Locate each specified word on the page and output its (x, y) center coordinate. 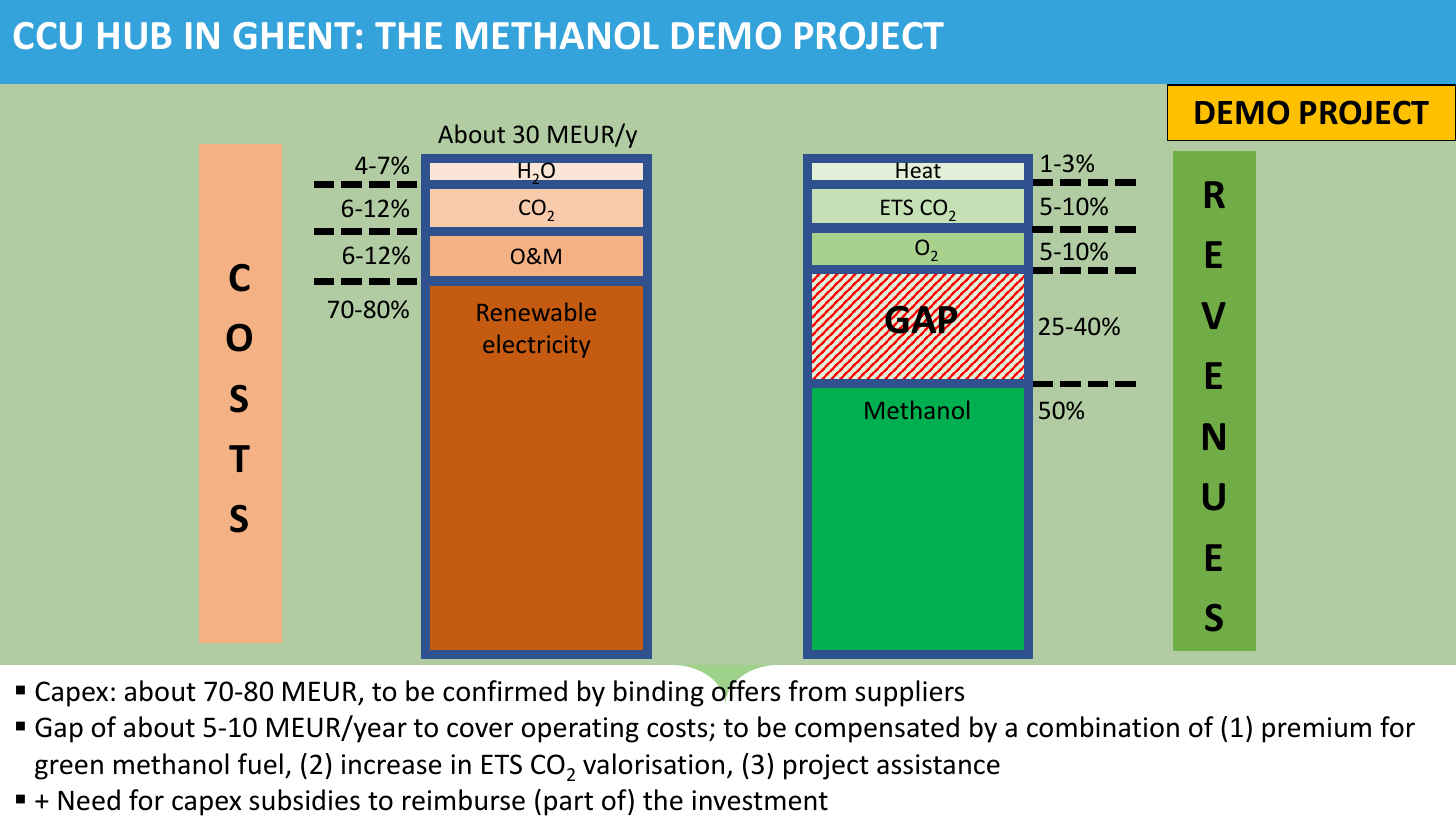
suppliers (909, 693)
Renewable (537, 311)
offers (746, 690)
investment (760, 800)
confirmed (505, 691)
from (817, 691)
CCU (48, 36)
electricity (536, 346)
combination (1103, 727)
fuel (260, 764)
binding (659, 693)
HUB (134, 36)
